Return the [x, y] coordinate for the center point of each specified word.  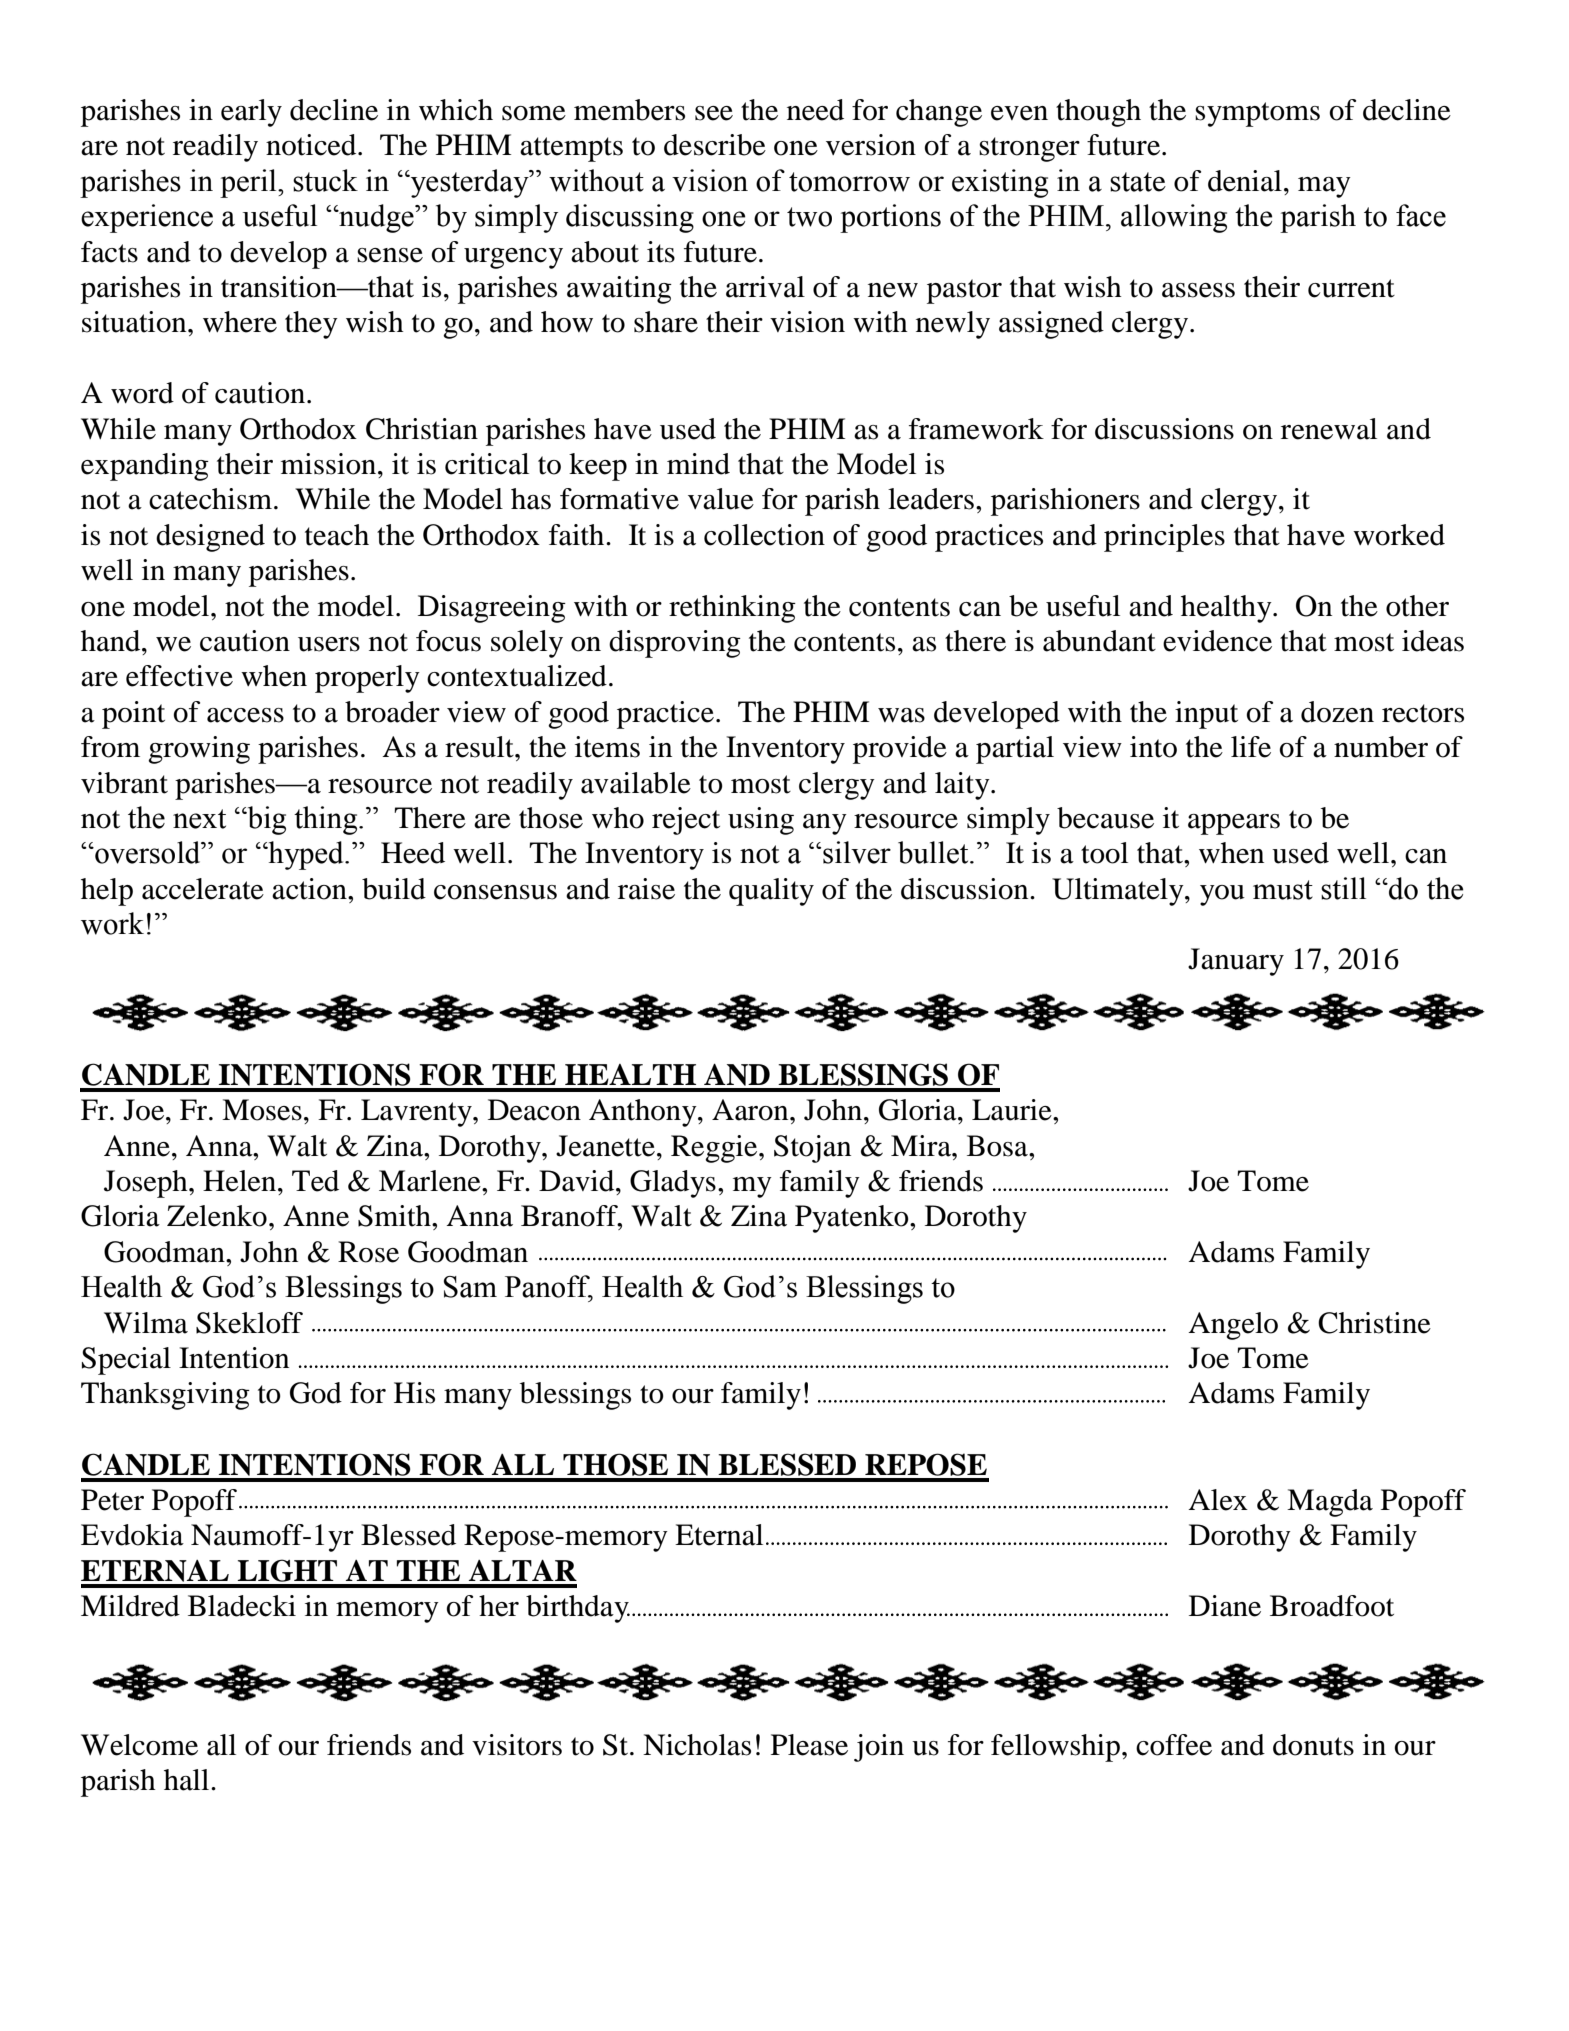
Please [809, 1745]
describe [715, 145]
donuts [1313, 1745]
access [245, 715]
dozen [1337, 712]
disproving [675, 644]
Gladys [673, 1184]
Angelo [1233, 1326]
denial [1245, 181]
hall [188, 1780]
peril [249, 183]
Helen [241, 1181]
